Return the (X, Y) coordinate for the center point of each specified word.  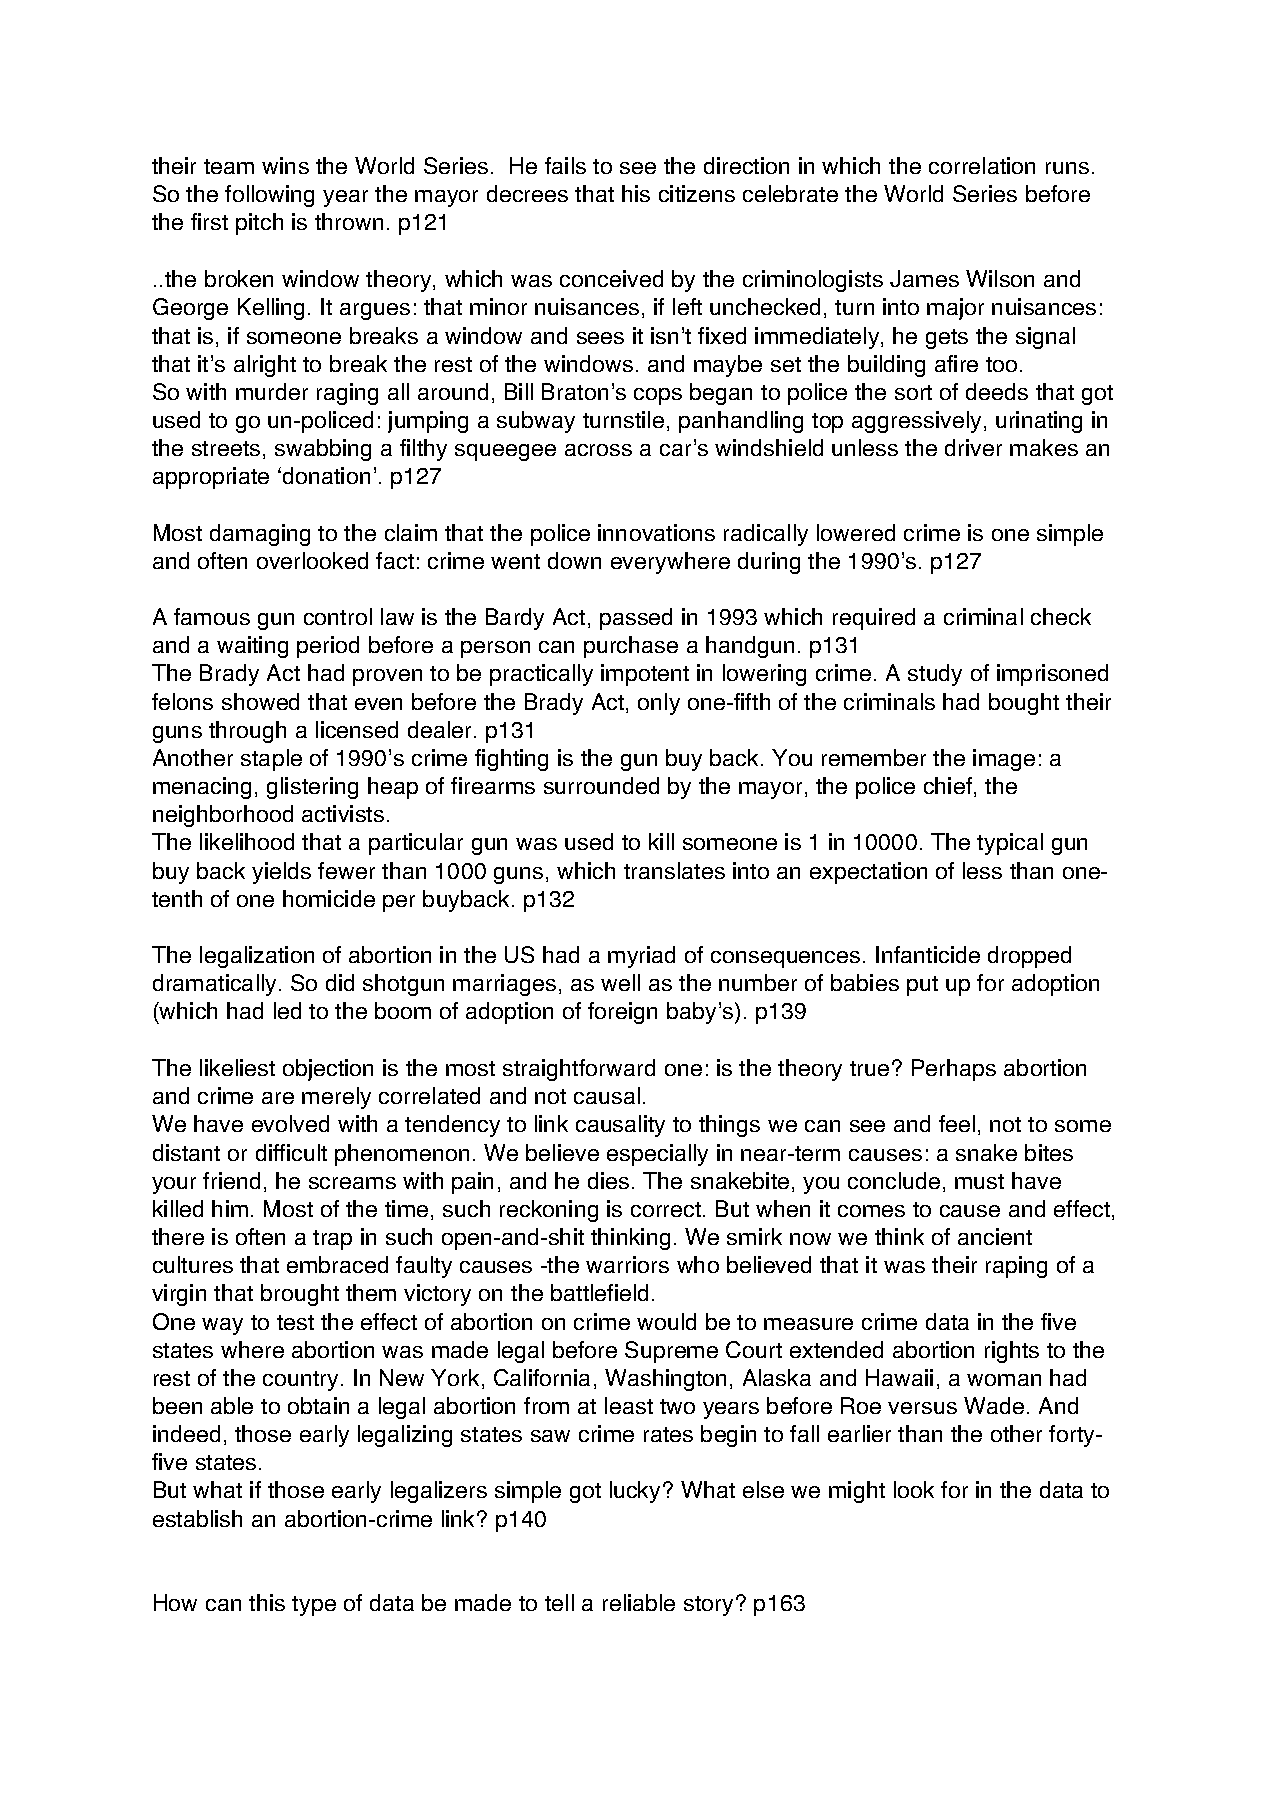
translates (674, 870)
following (269, 196)
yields (281, 873)
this (267, 1602)
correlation (982, 165)
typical (1010, 844)
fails (565, 165)
